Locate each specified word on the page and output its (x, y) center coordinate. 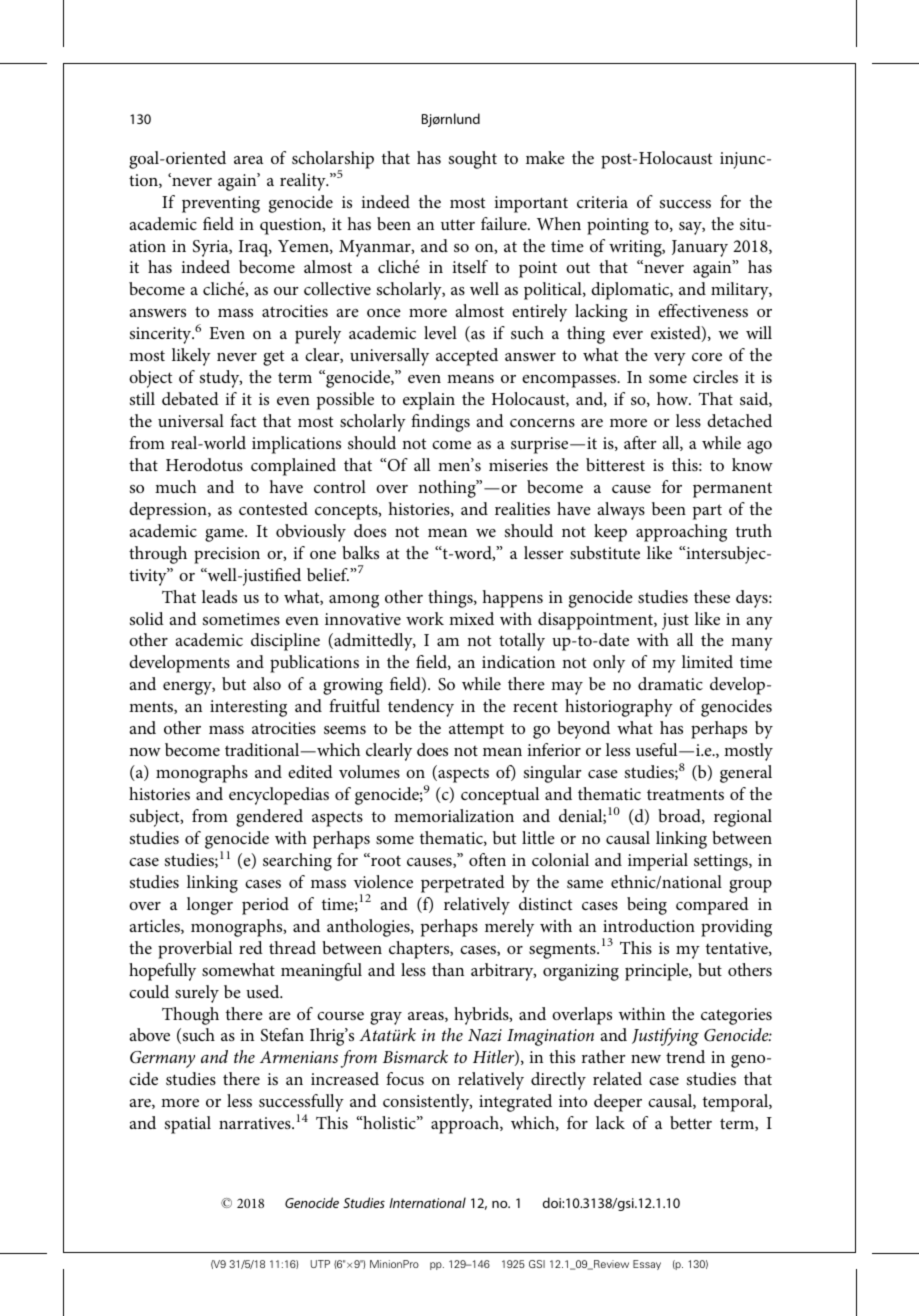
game (225, 535)
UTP (320, 1264)
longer (210, 906)
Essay (647, 1265)
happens (512, 599)
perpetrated (463, 884)
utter (458, 224)
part (707, 512)
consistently (427, 1103)
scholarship (333, 161)
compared (712, 906)
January (700, 248)
